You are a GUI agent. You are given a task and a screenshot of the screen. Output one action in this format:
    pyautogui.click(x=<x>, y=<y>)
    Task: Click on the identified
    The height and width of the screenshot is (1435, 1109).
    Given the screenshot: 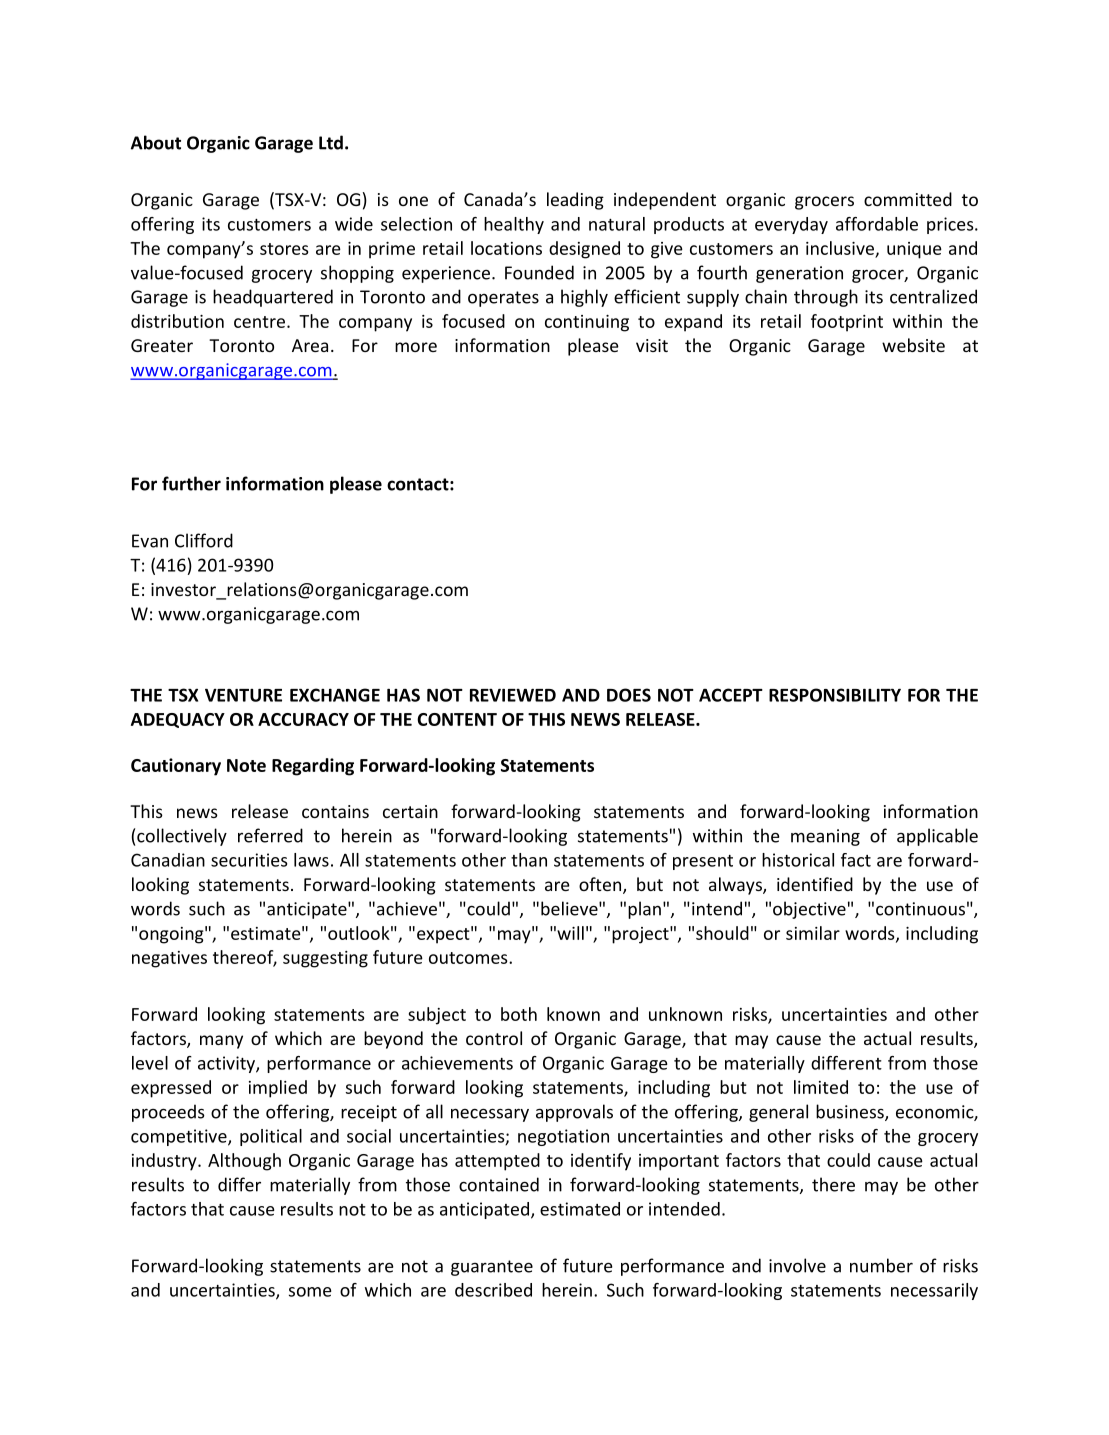 What is the action you would take?
    pyautogui.click(x=815, y=884)
